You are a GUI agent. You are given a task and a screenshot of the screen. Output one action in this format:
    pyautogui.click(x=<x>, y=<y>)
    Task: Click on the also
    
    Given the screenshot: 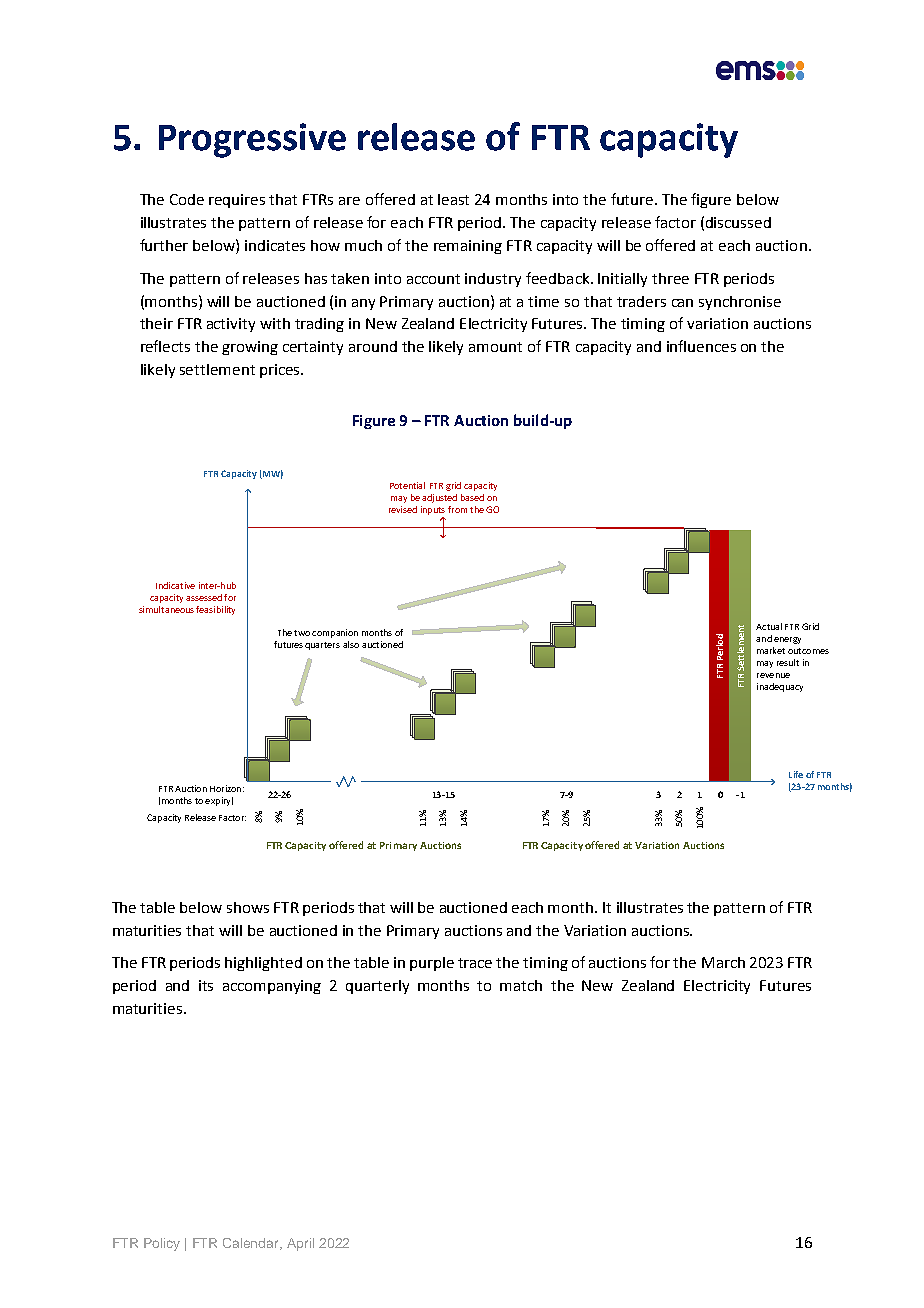 What is the action you would take?
    pyautogui.click(x=351, y=644)
